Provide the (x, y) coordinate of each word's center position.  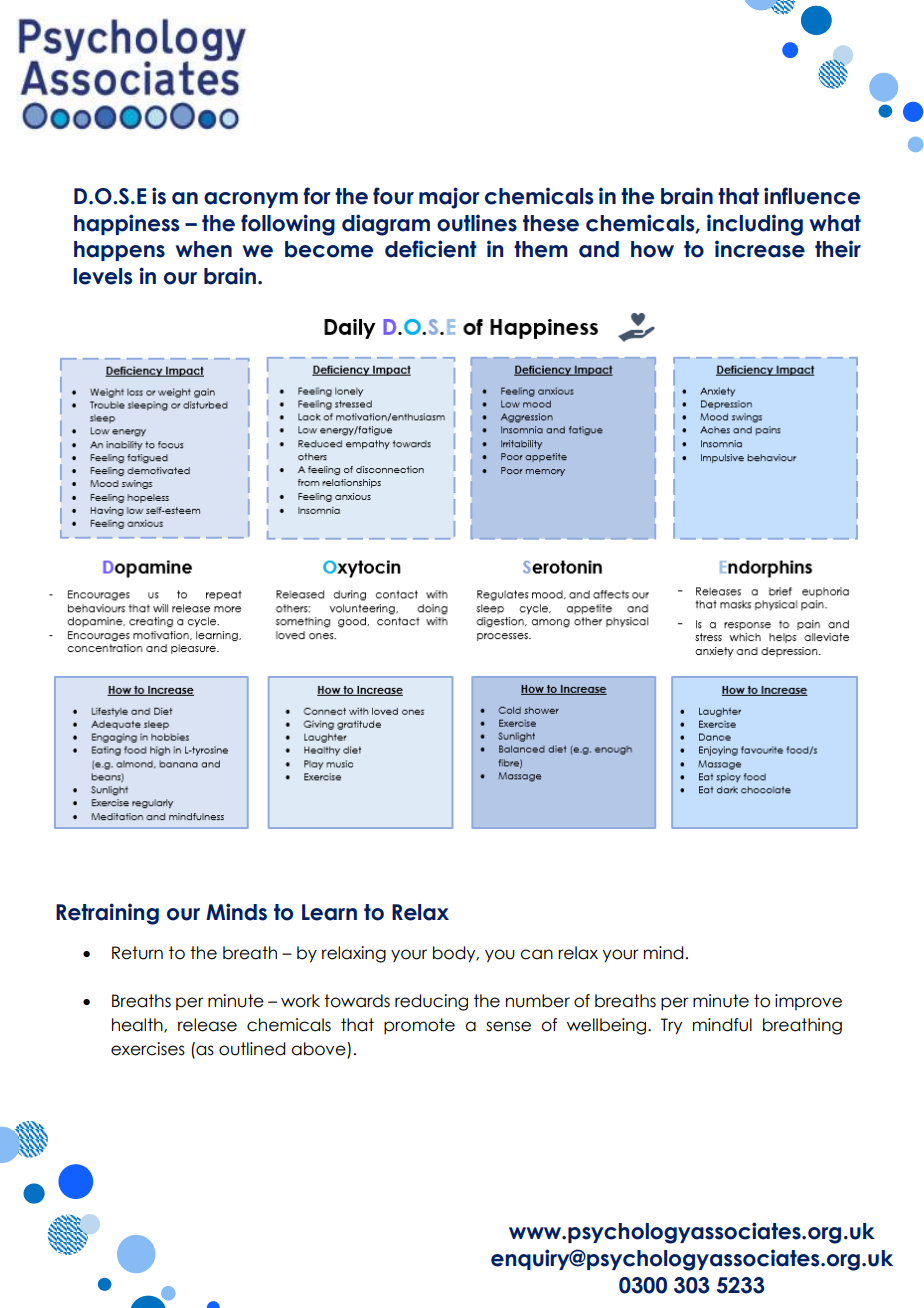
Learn (329, 912)
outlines (477, 223)
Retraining (107, 914)
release (207, 1025)
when (204, 249)
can (536, 954)
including (755, 225)
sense (508, 1026)
